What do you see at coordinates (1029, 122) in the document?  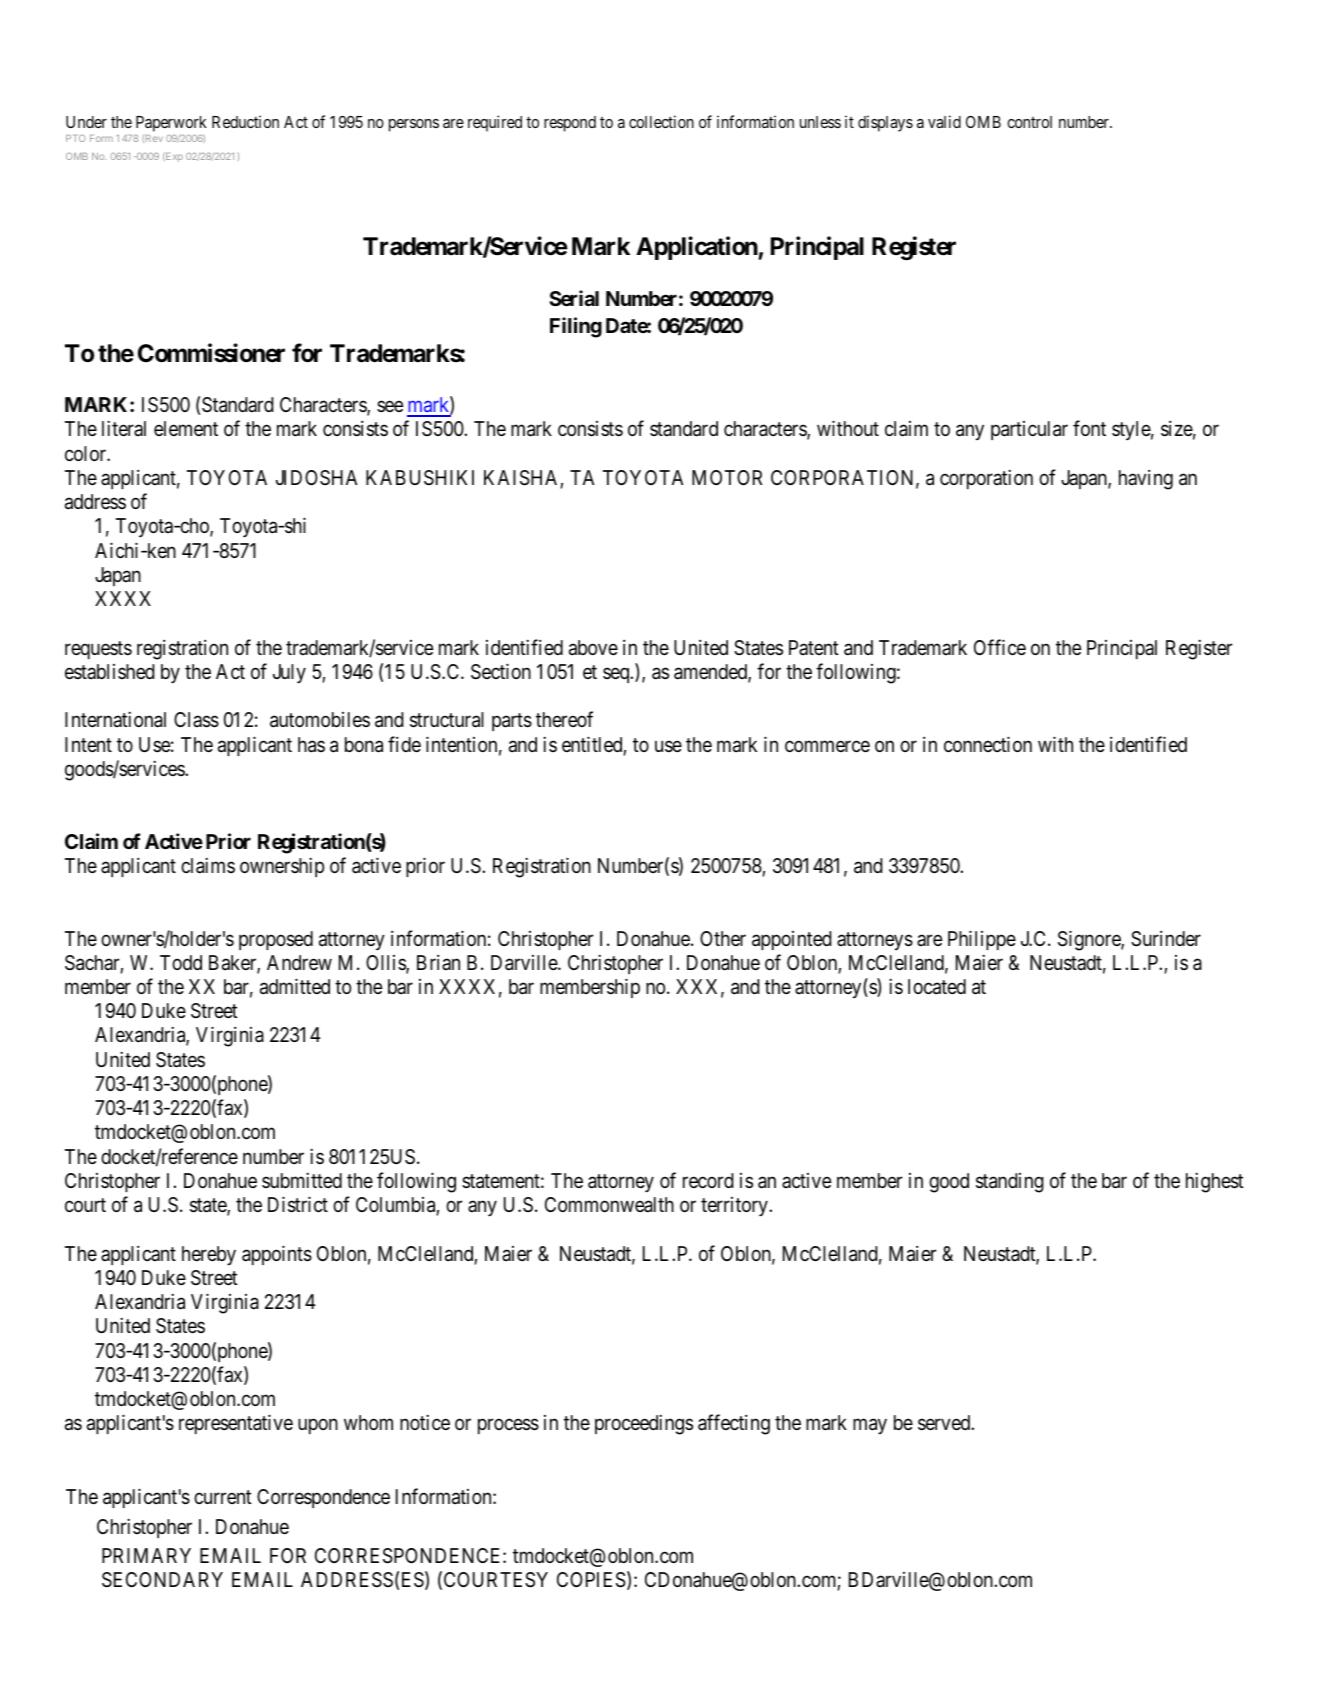 I see `control` at bounding box center [1029, 122].
